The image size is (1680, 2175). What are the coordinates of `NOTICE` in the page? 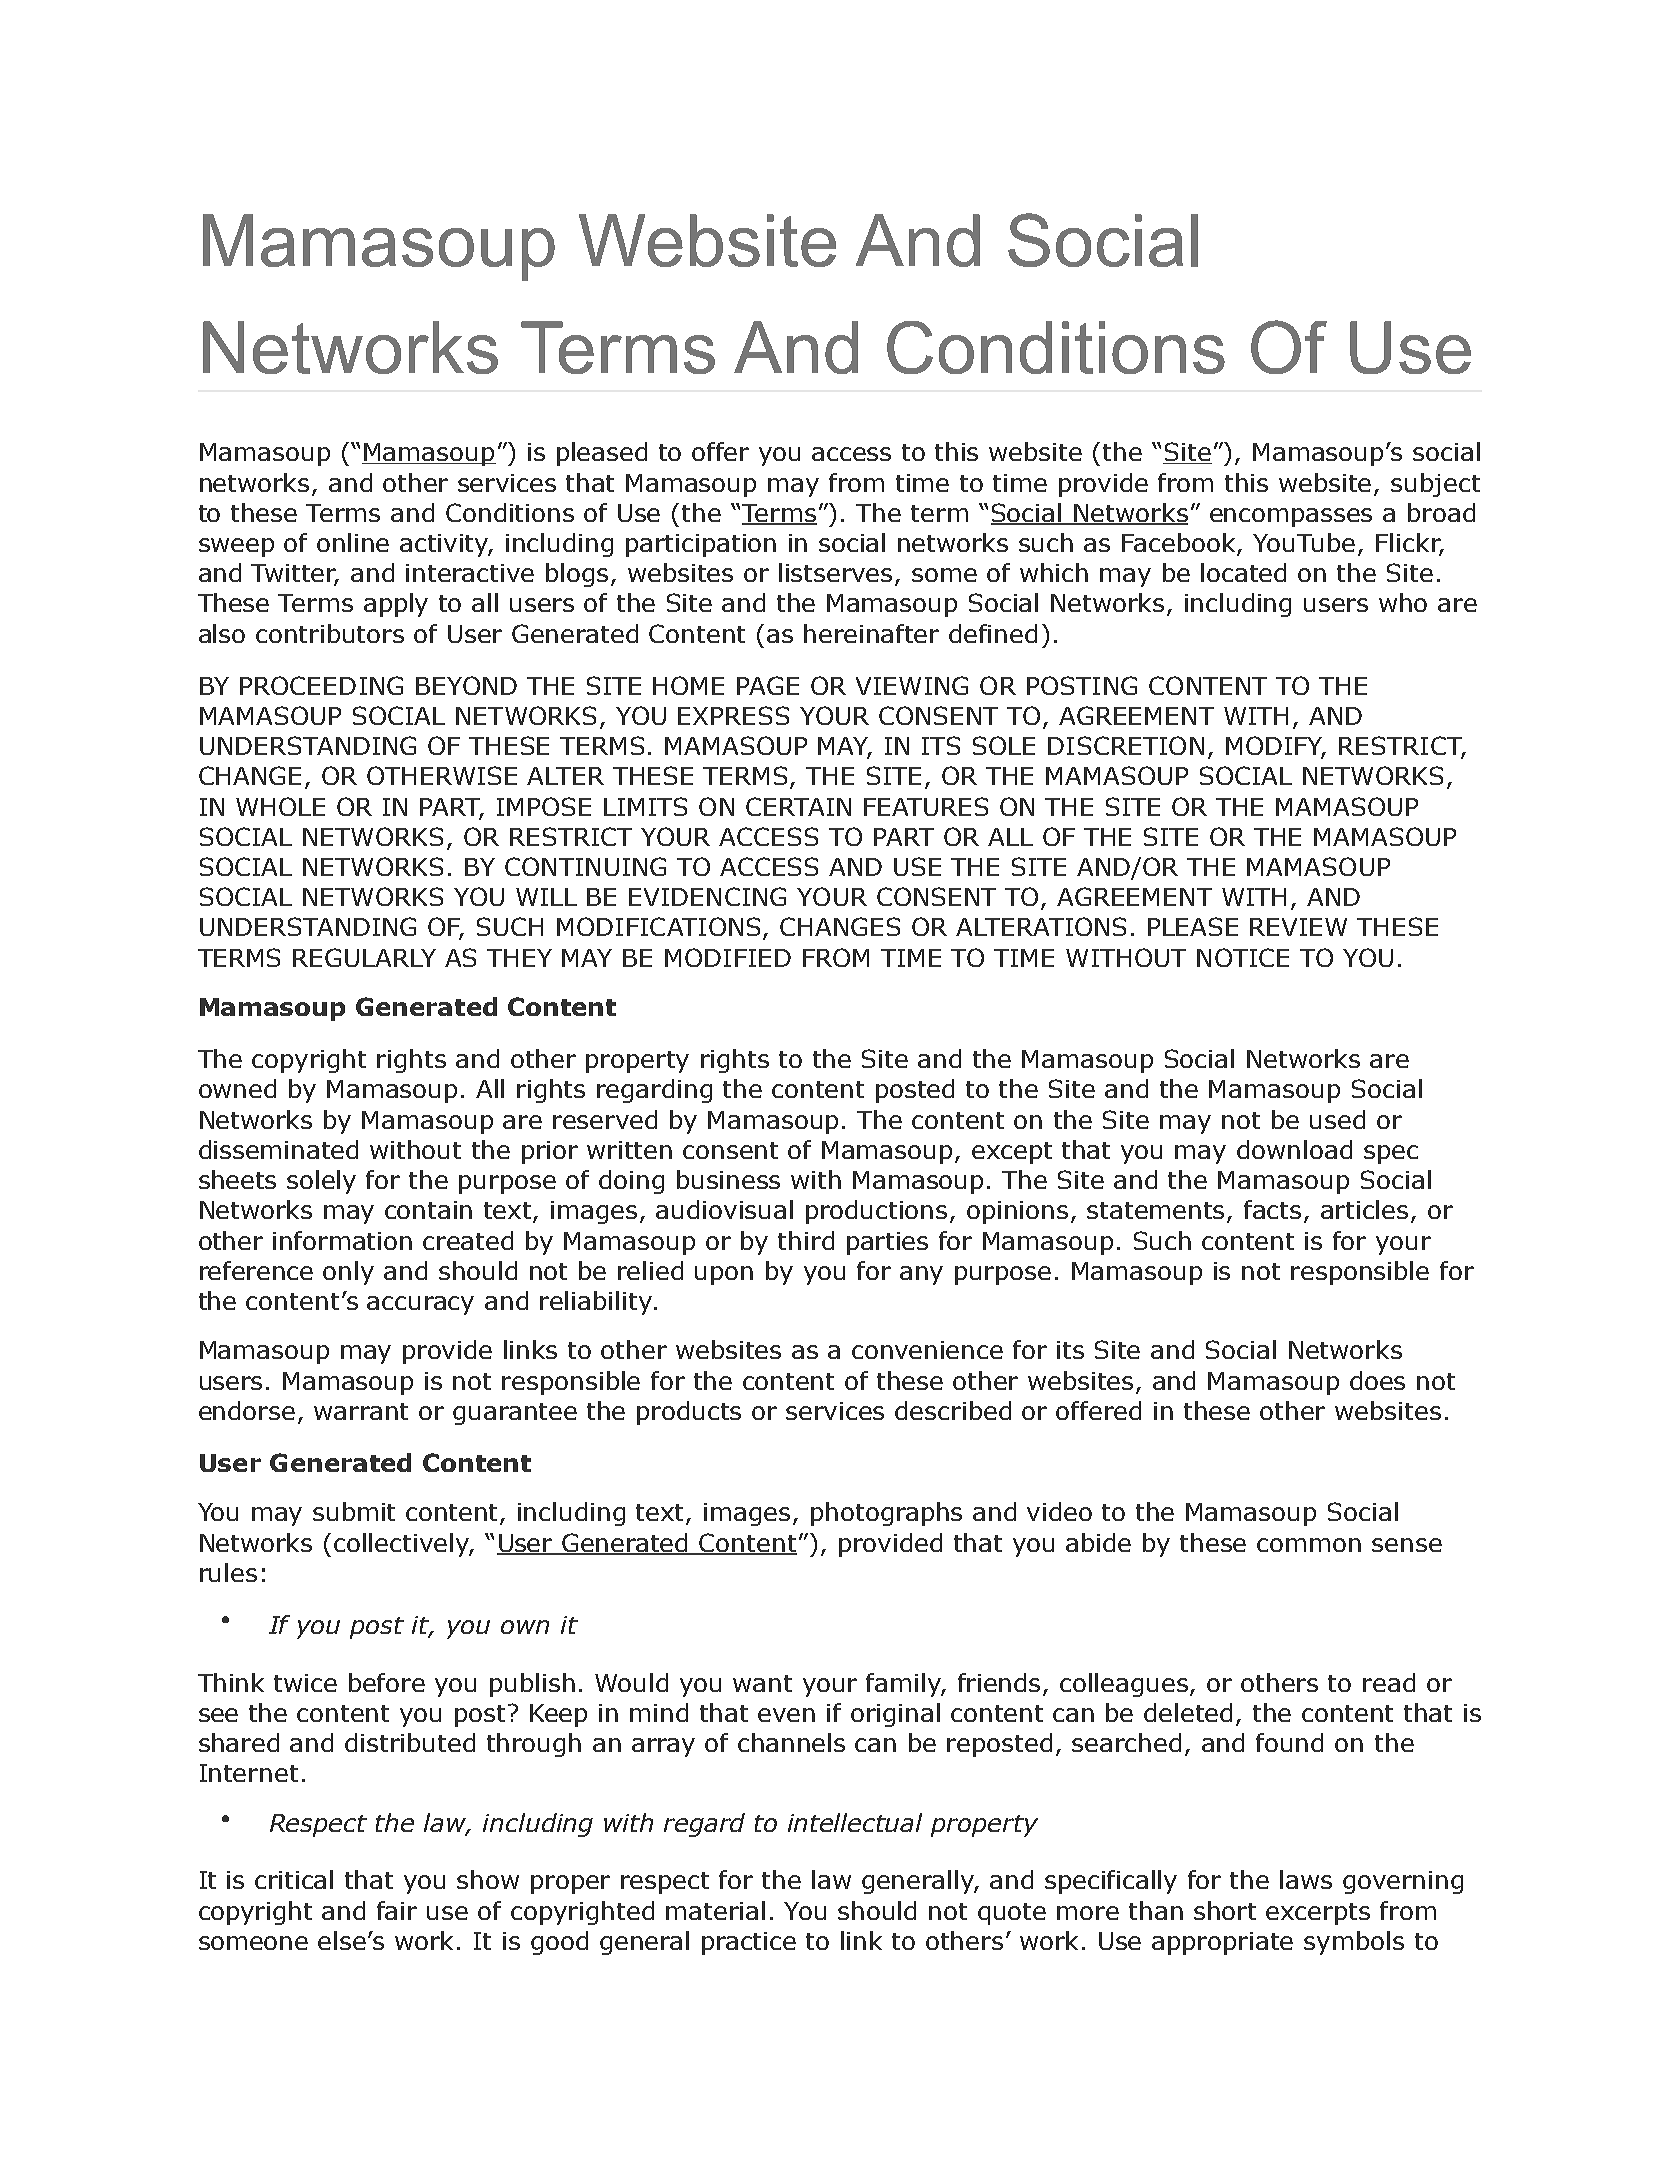 It's located at (1243, 957).
